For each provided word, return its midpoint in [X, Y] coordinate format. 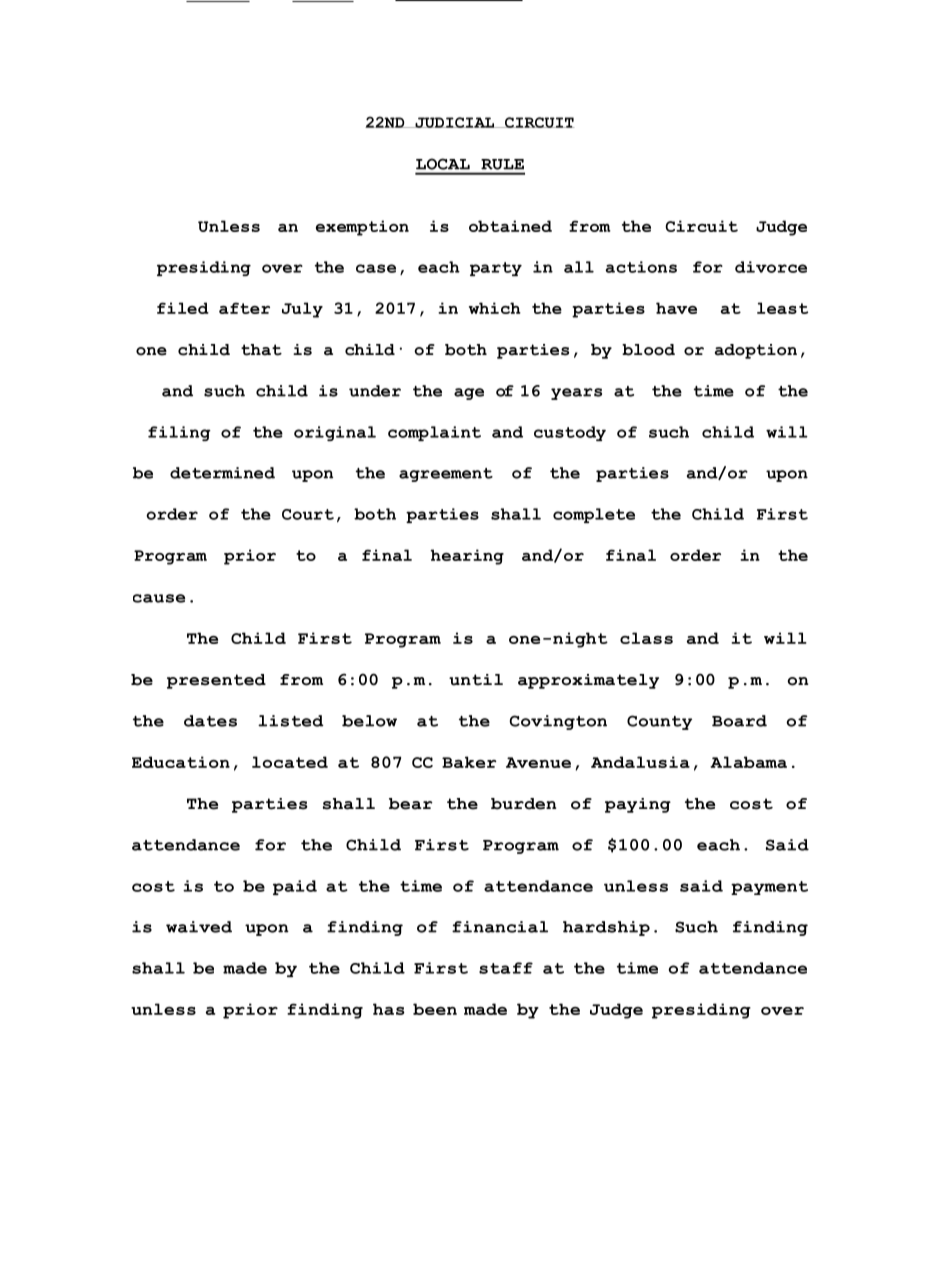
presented [216, 681]
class [646, 638]
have [676, 308]
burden [524, 804]
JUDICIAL [455, 122]
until [476, 680]
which [495, 308]
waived [199, 927]
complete [594, 515]
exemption [362, 228]
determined [222, 473]
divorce [771, 267]
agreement [446, 475]
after [244, 308]
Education [181, 762]
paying [638, 805]
